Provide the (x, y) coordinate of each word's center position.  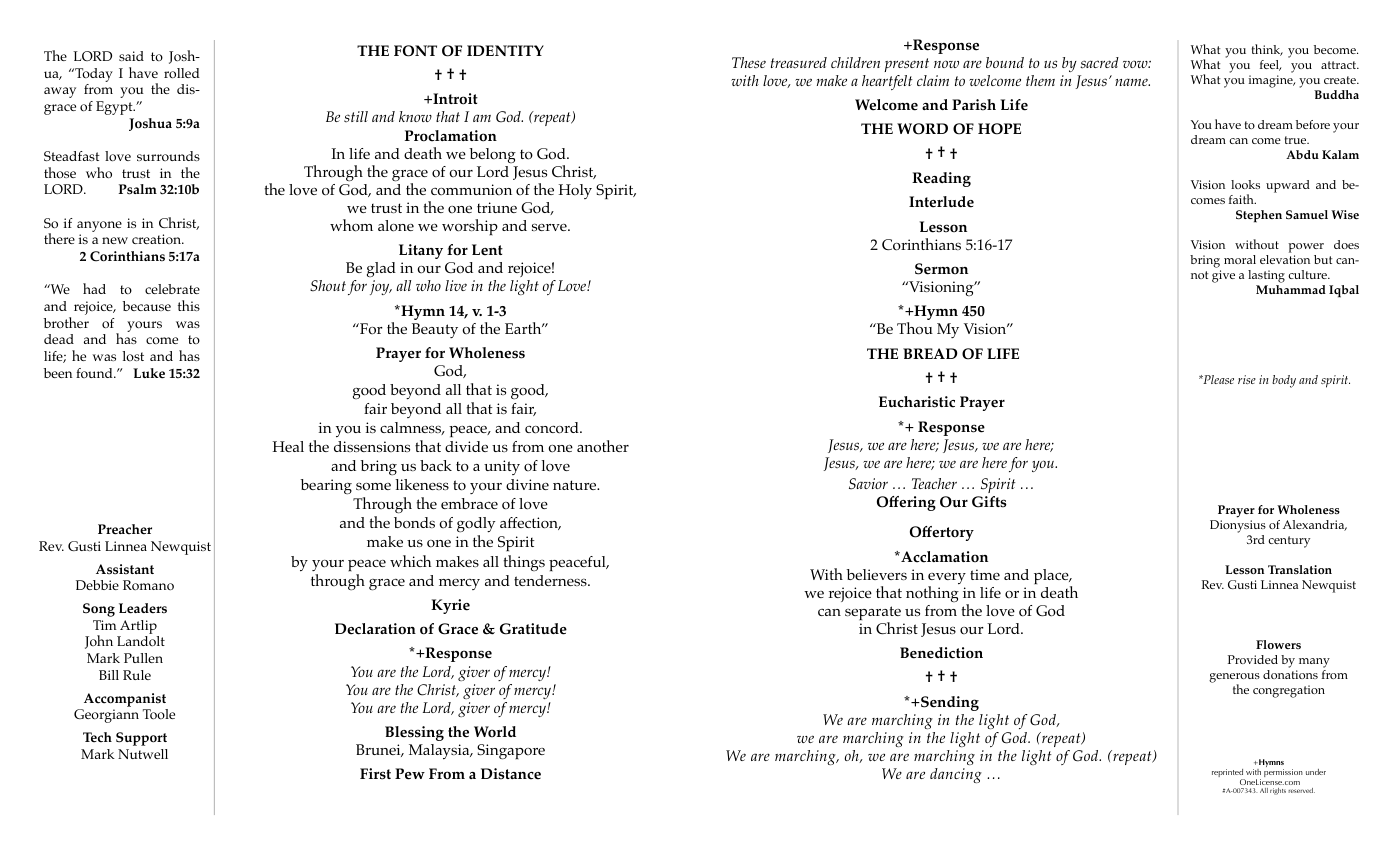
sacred (1099, 63)
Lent (487, 250)
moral (1240, 259)
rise (1247, 379)
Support (141, 739)
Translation (1300, 569)
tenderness (551, 580)
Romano (148, 585)
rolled (182, 73)
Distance (511, 774)
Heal (288, 446)
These (749, 63)
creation (158, 239)
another (603, 446)
